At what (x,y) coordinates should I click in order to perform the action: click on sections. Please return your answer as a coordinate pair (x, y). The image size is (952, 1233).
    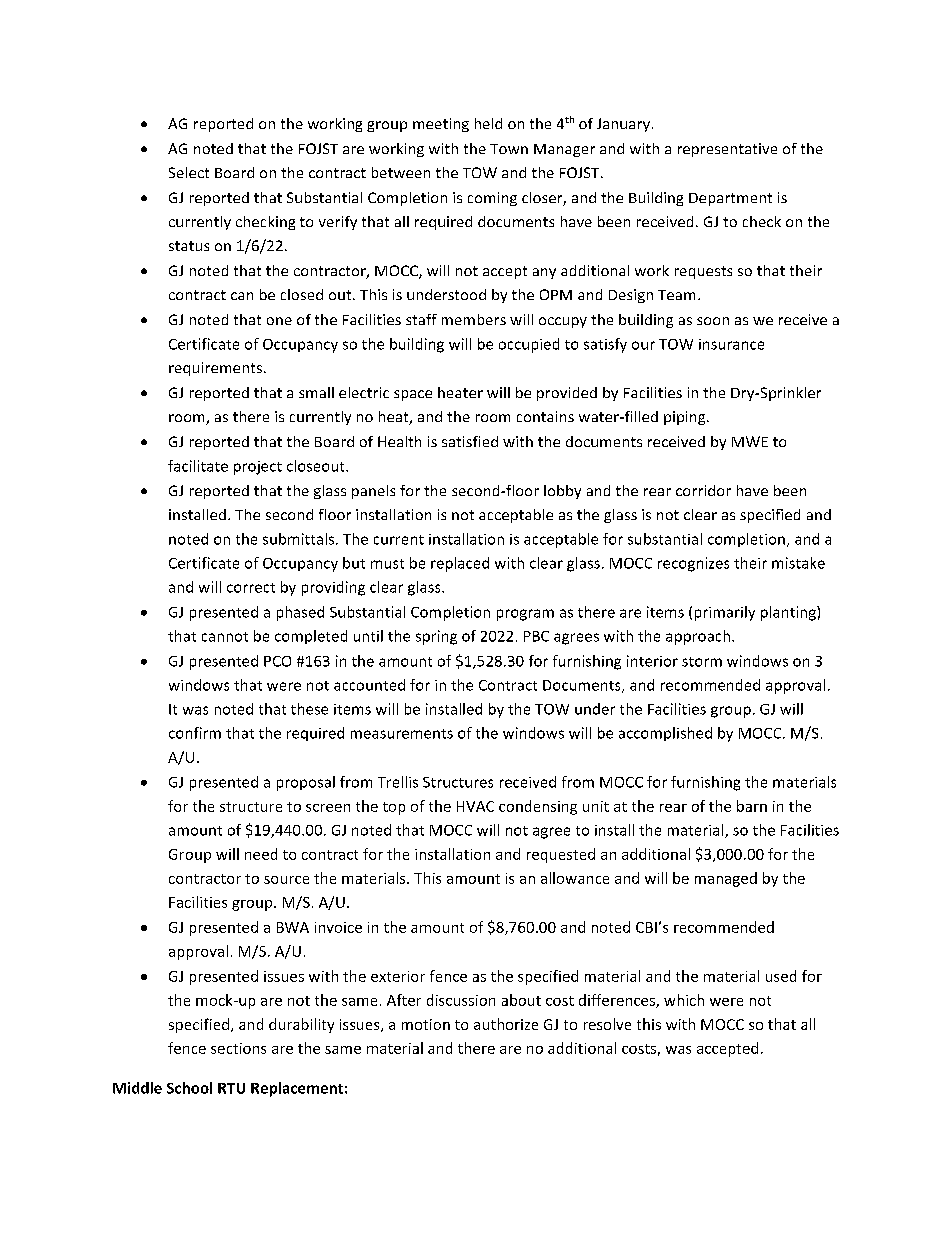
    Looking at the image, I should click on (238, 1048).
